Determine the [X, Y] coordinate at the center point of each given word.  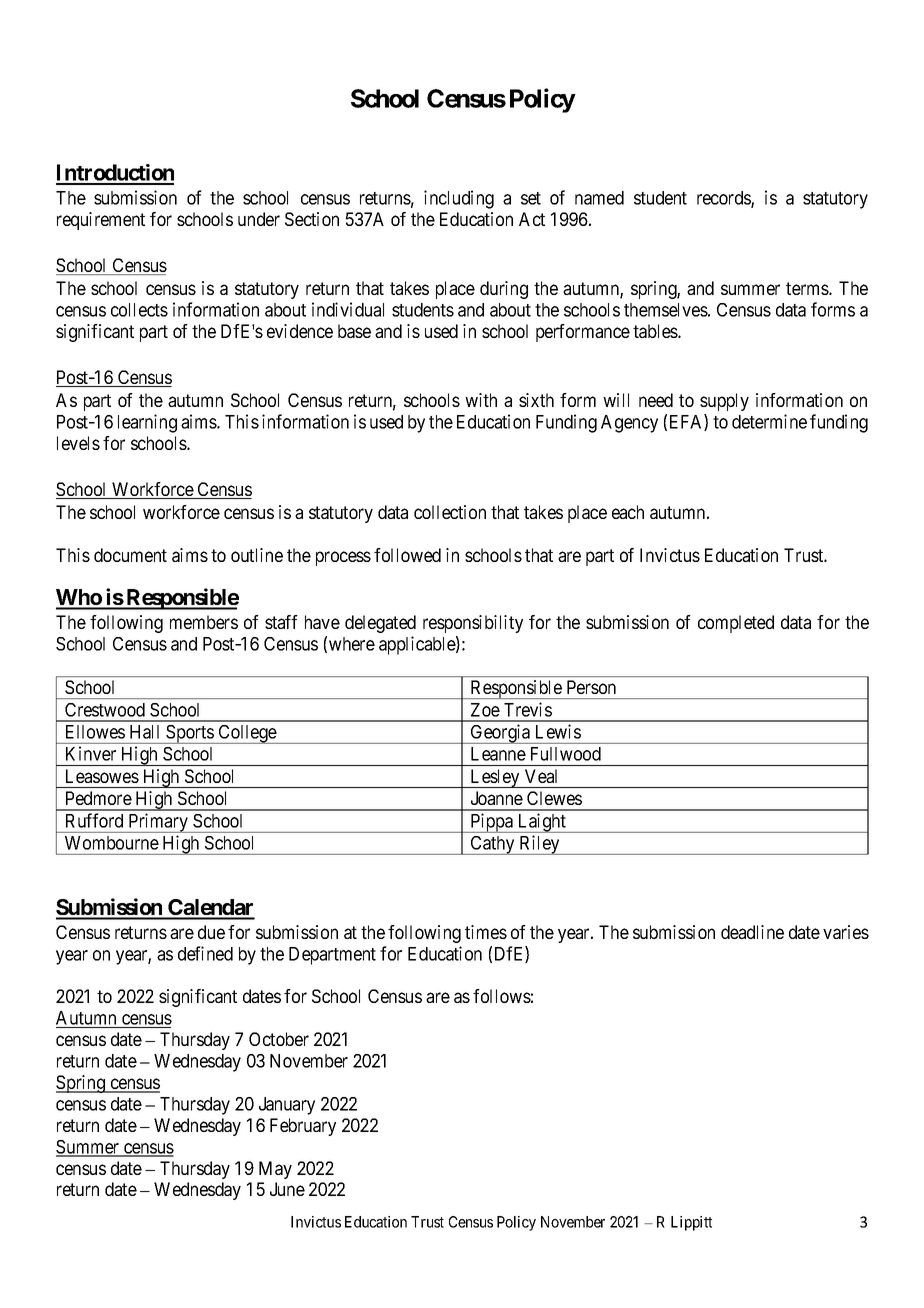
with [481, 400]
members [204, 622]
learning [147, 423]
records [724, 199]
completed [736, 624]
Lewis [558, 731]
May [275, 1170]
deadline [752, 932]
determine [769, 421]
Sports [189, 734]
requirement [101, 221]
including [459, 199]
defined [205, 953]
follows [502, 996]
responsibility [473, 624]
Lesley [495, 778]
